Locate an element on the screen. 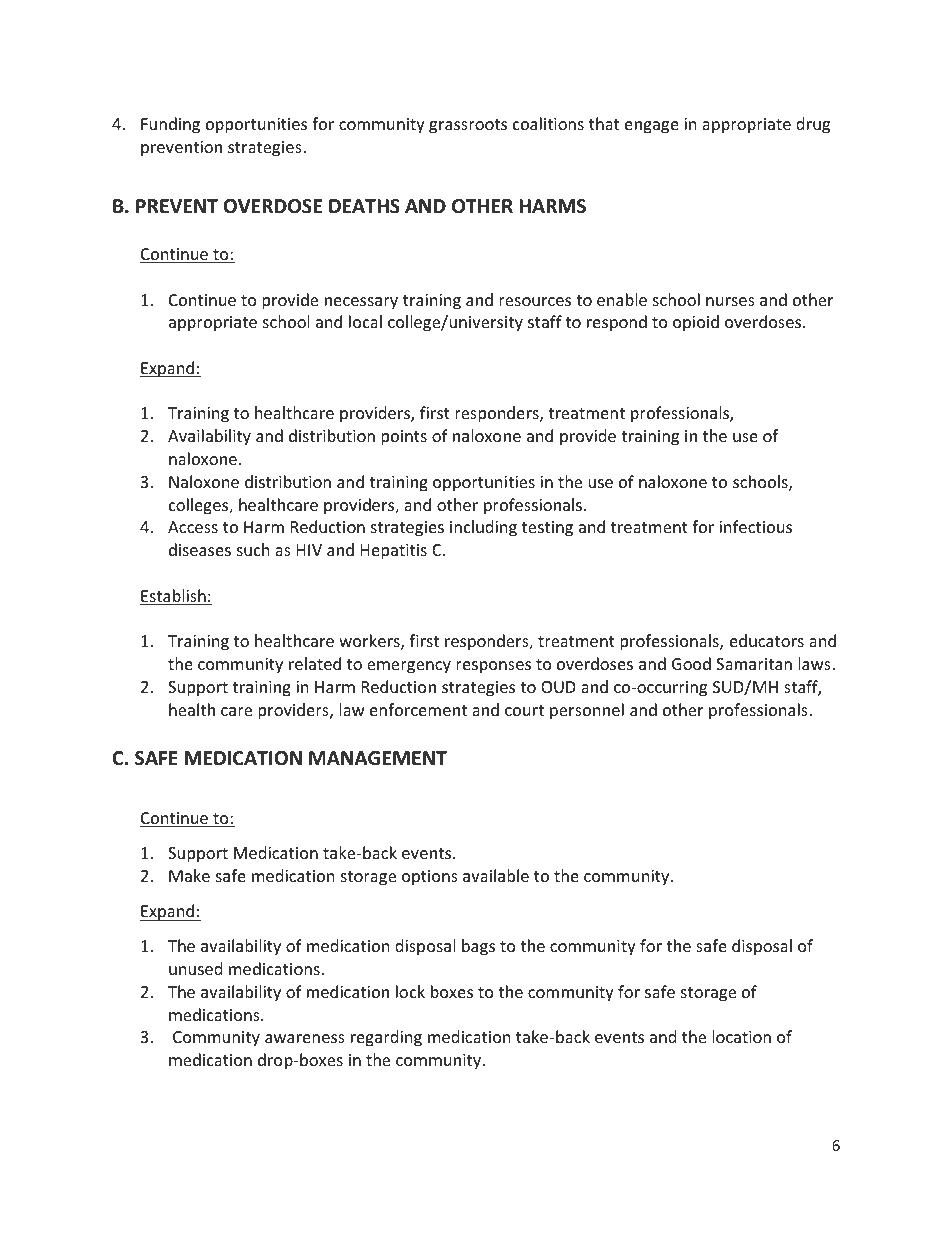 This screenshot has height=1233, width=952. infectious is located at coordinates (755, 526).
